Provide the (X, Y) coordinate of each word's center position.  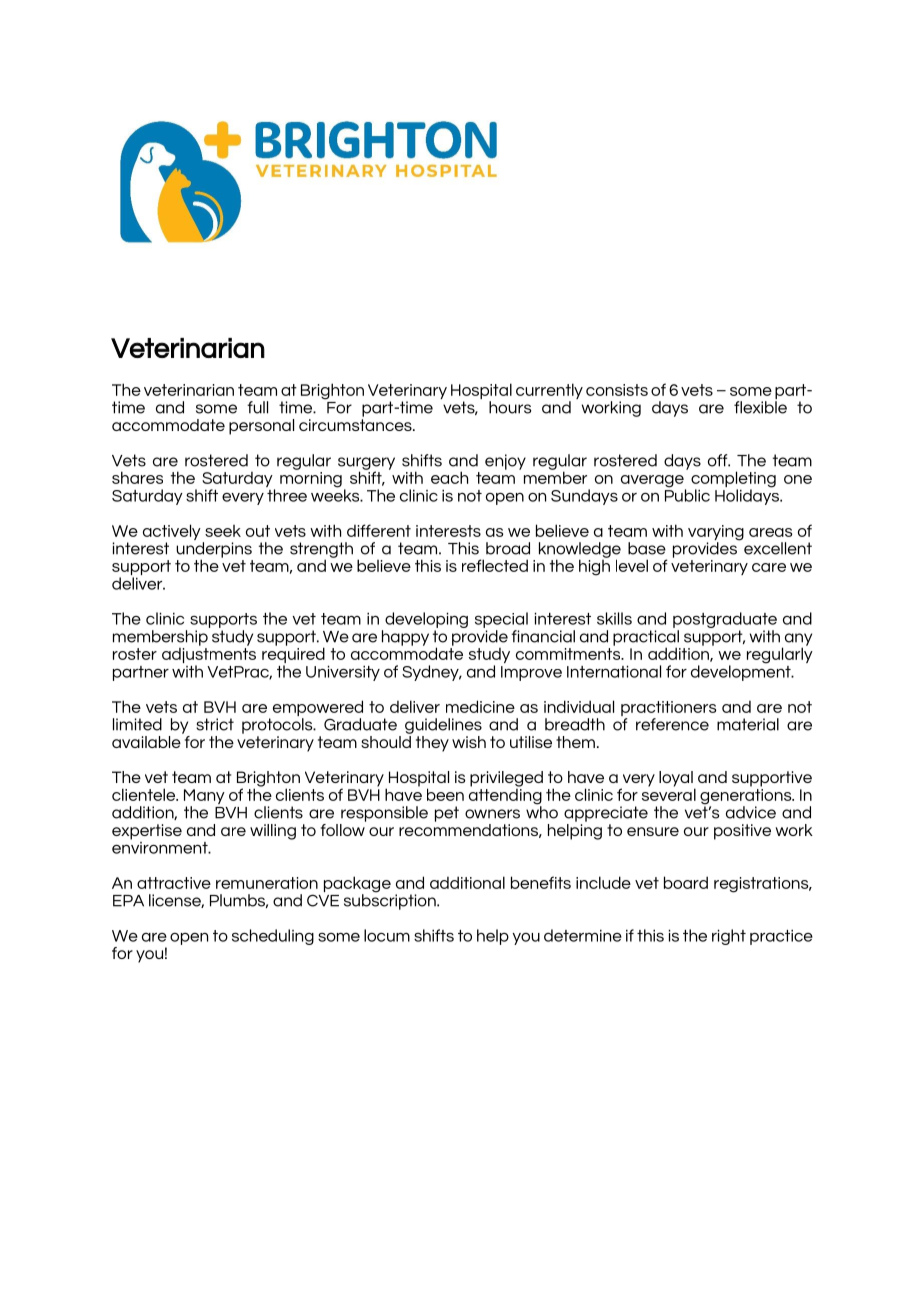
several (669, 793)
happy (405, 638)
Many (204, 798)
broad (508, 548)
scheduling (273, 937)
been (445, 794)
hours (510, 407)
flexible (760, 407)
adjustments (209, 655)
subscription (391, 901)
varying (716, 534)
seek (223, 531)
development (742, 672)
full (257, 407)
